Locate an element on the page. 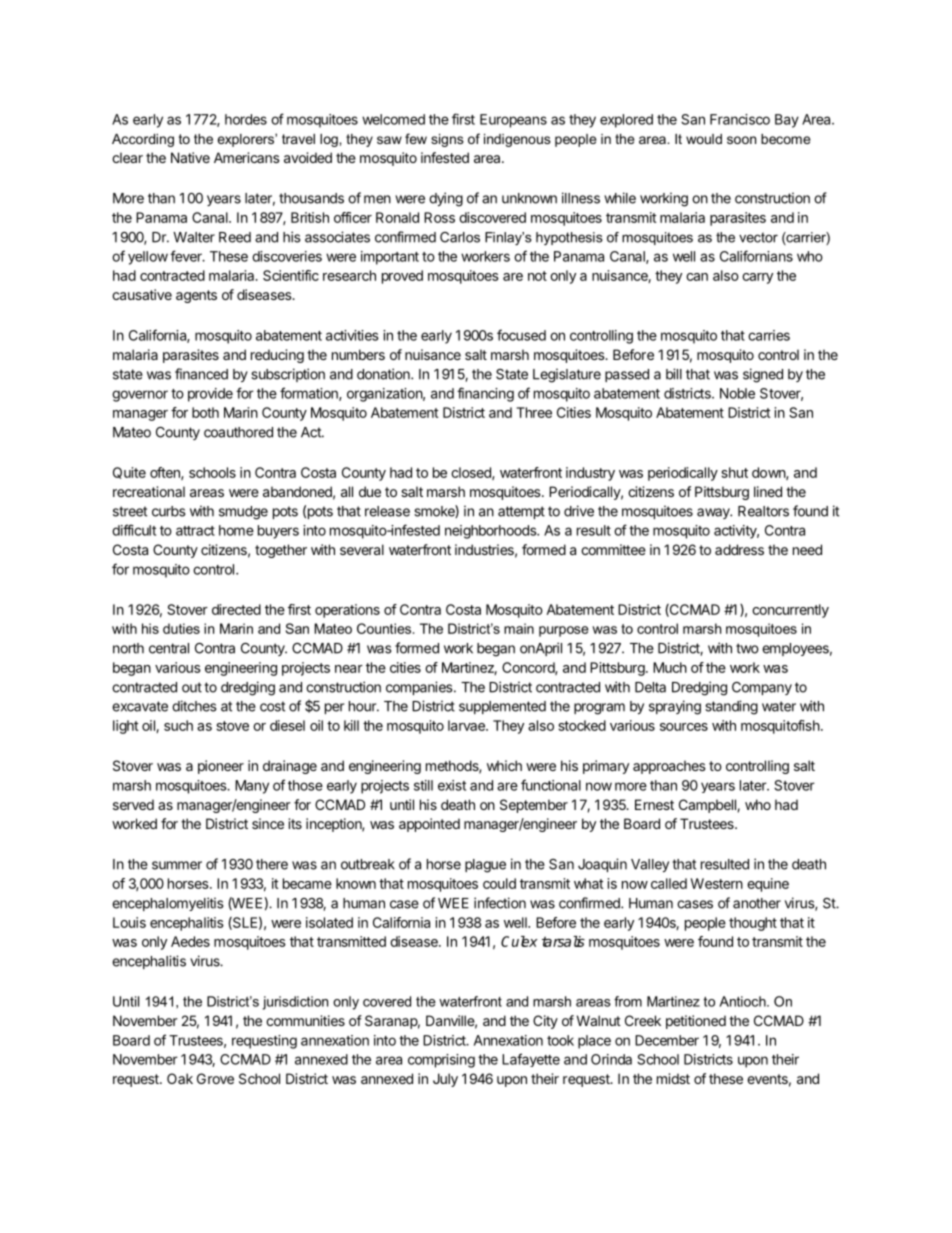 Image resolution: width=952 pixels, height=1233 pixels. directed is located at coordinates (236, 609).
